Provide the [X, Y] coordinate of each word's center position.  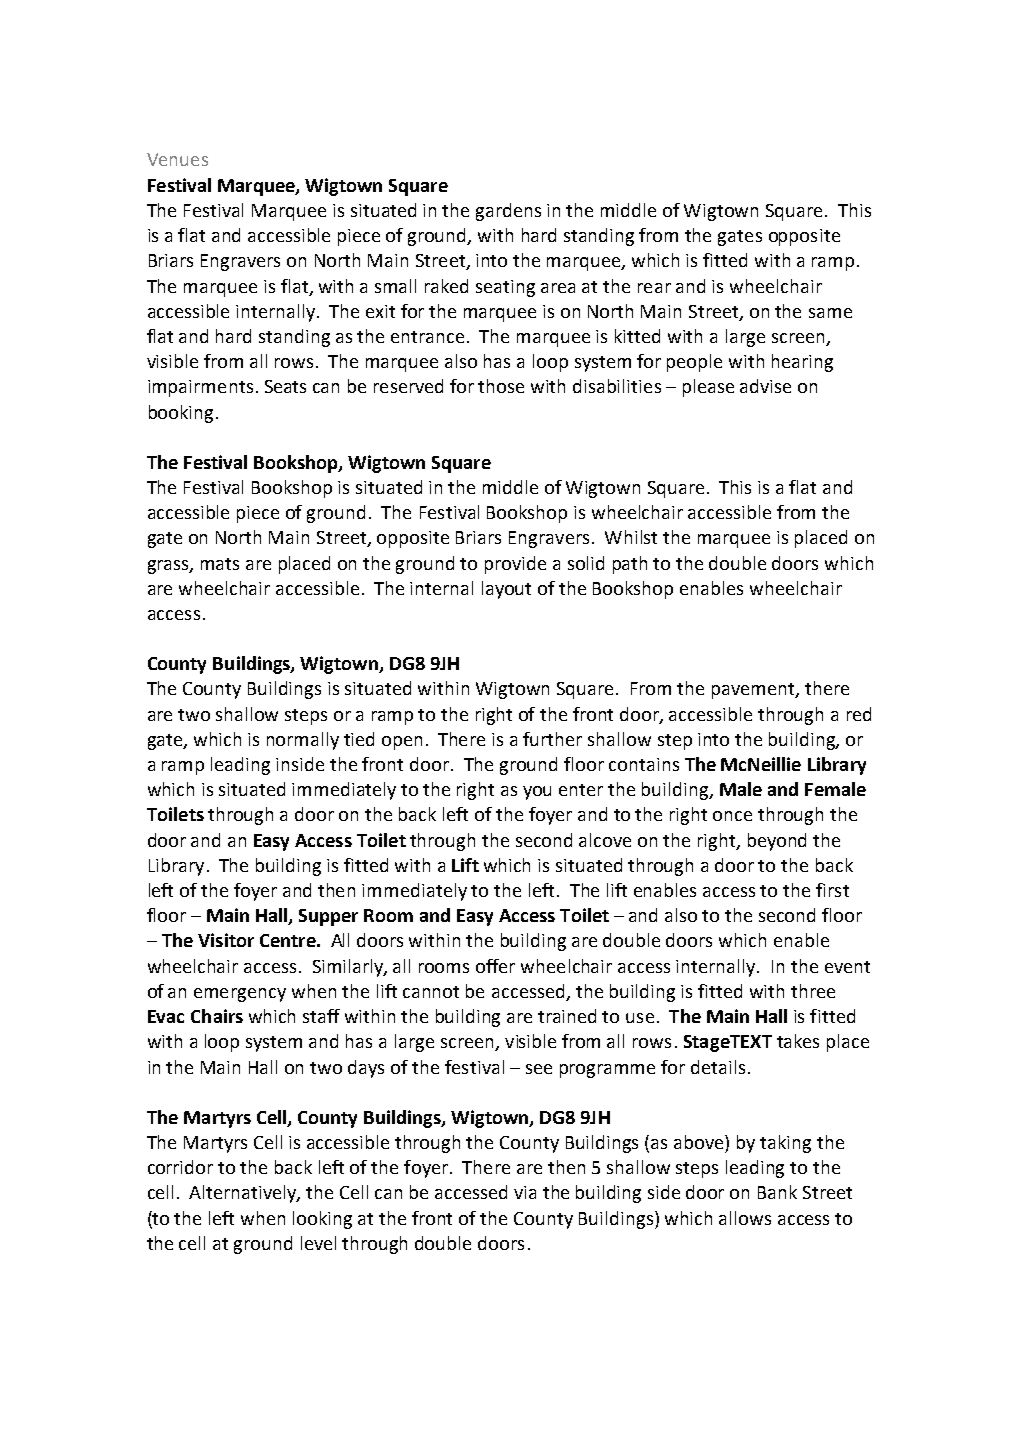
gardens [508, 212]
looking [322, 1220]
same [830, 313]
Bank [777, 1192]
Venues [177, 159]
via [525, 1192]
